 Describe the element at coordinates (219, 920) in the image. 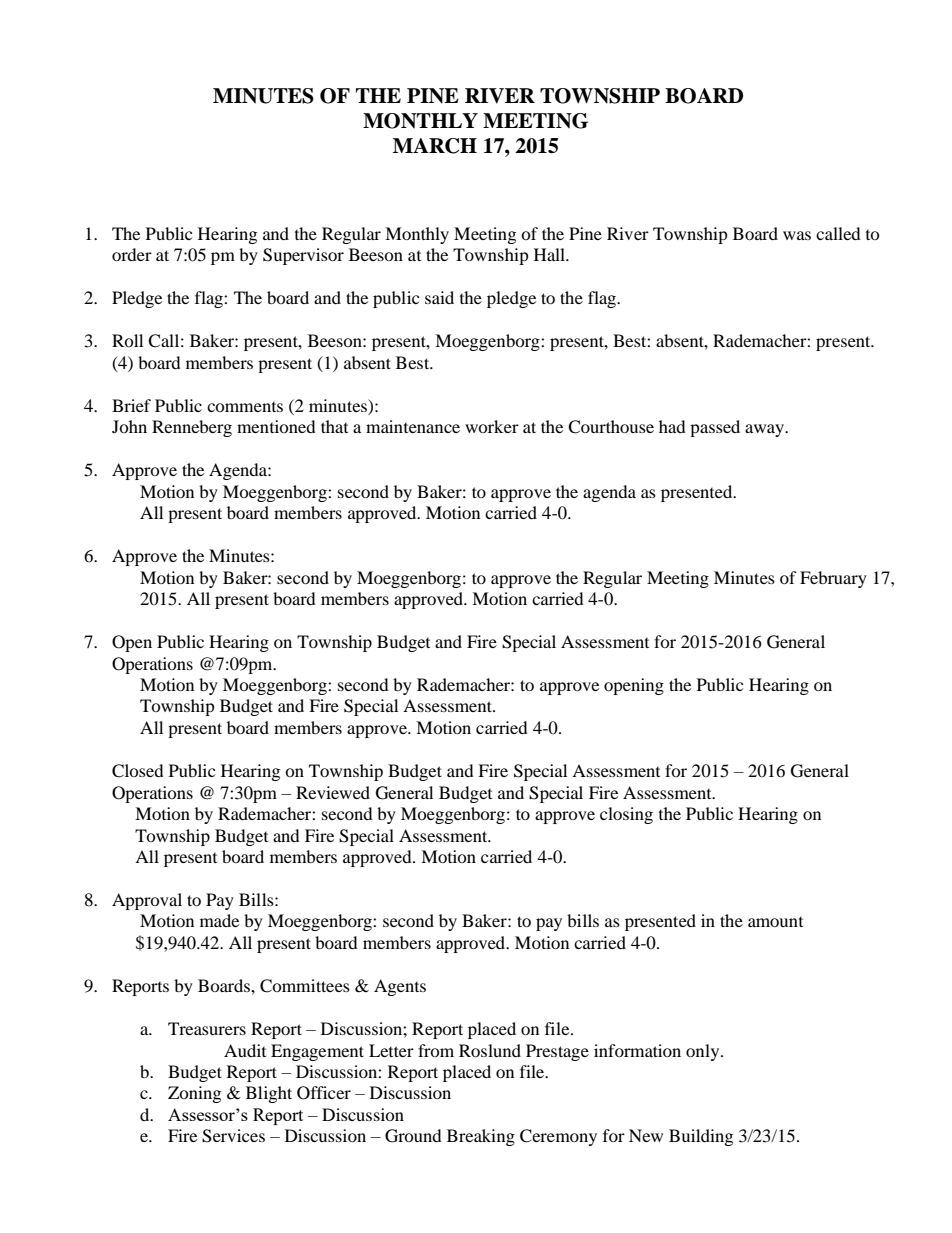

I see `made` at that location.
